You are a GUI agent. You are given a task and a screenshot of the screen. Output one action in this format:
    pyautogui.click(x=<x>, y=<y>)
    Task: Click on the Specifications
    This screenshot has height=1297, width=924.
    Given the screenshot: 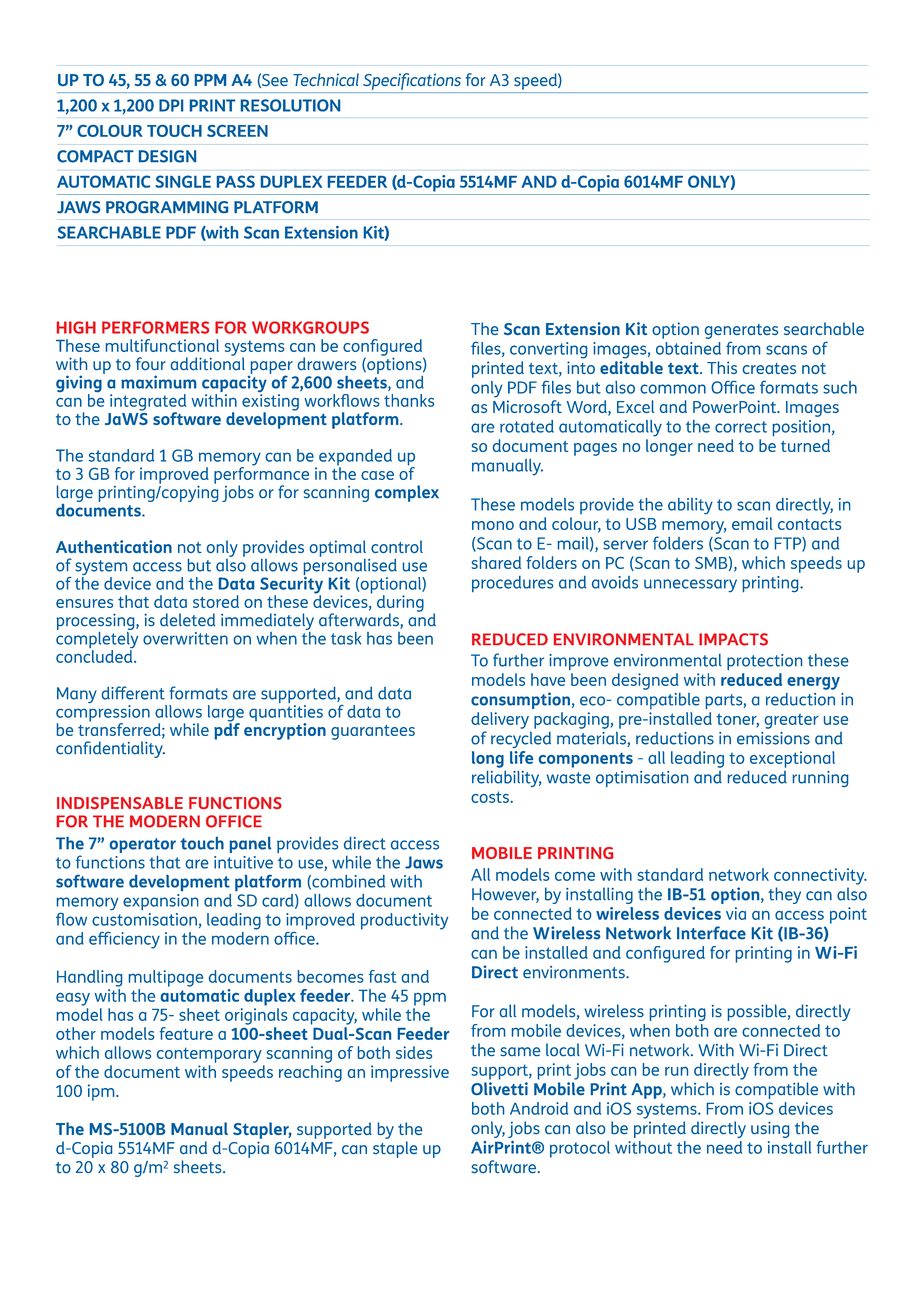 What is the action you would take?
    pyautogui.click(x=412, y=81)
